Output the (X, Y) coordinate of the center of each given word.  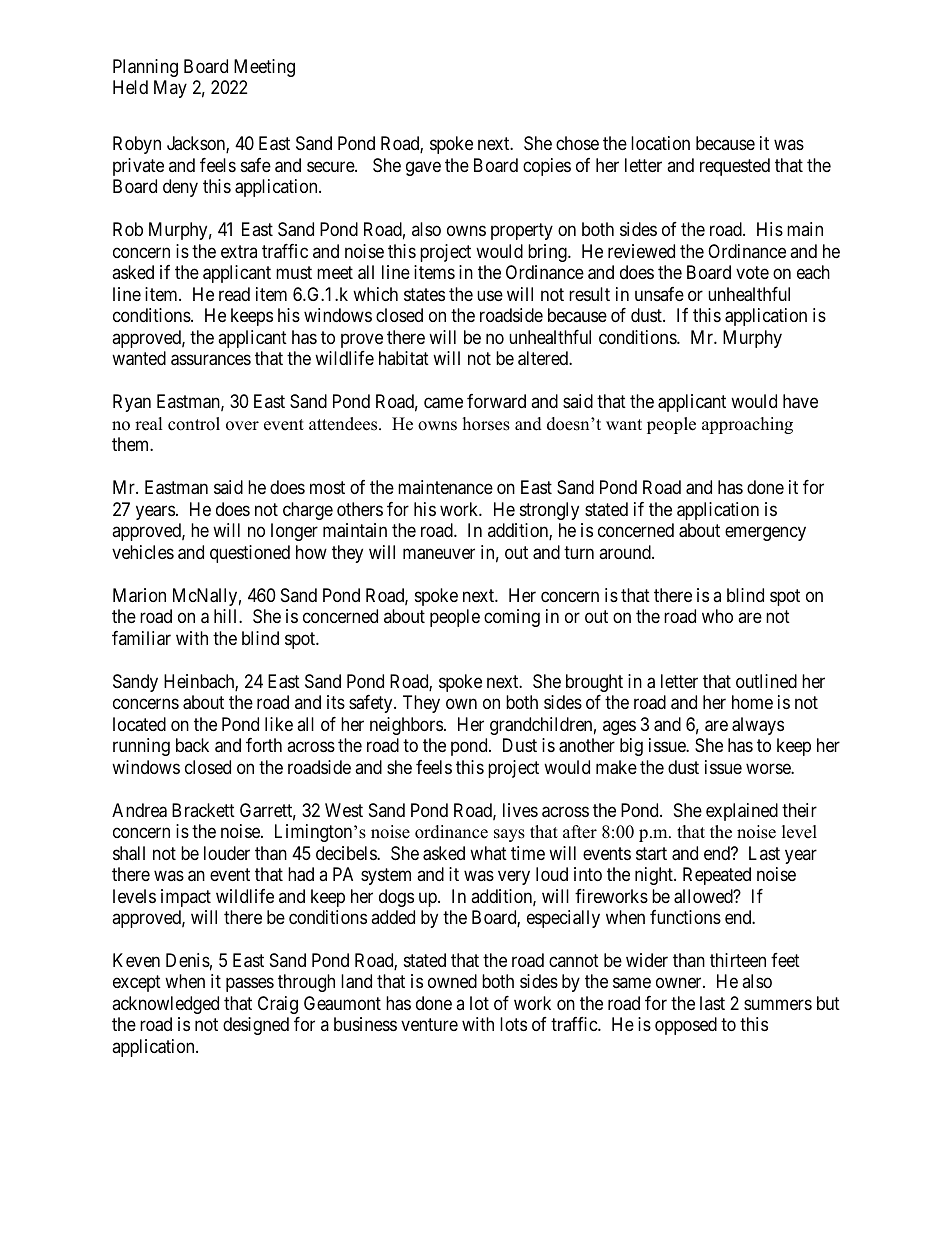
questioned (250, 554)
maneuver (439, 554)
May (170, 89)
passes (250, 985)
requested (735, 167)
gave (423, 168)
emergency (765, 534)
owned (452, 981)
